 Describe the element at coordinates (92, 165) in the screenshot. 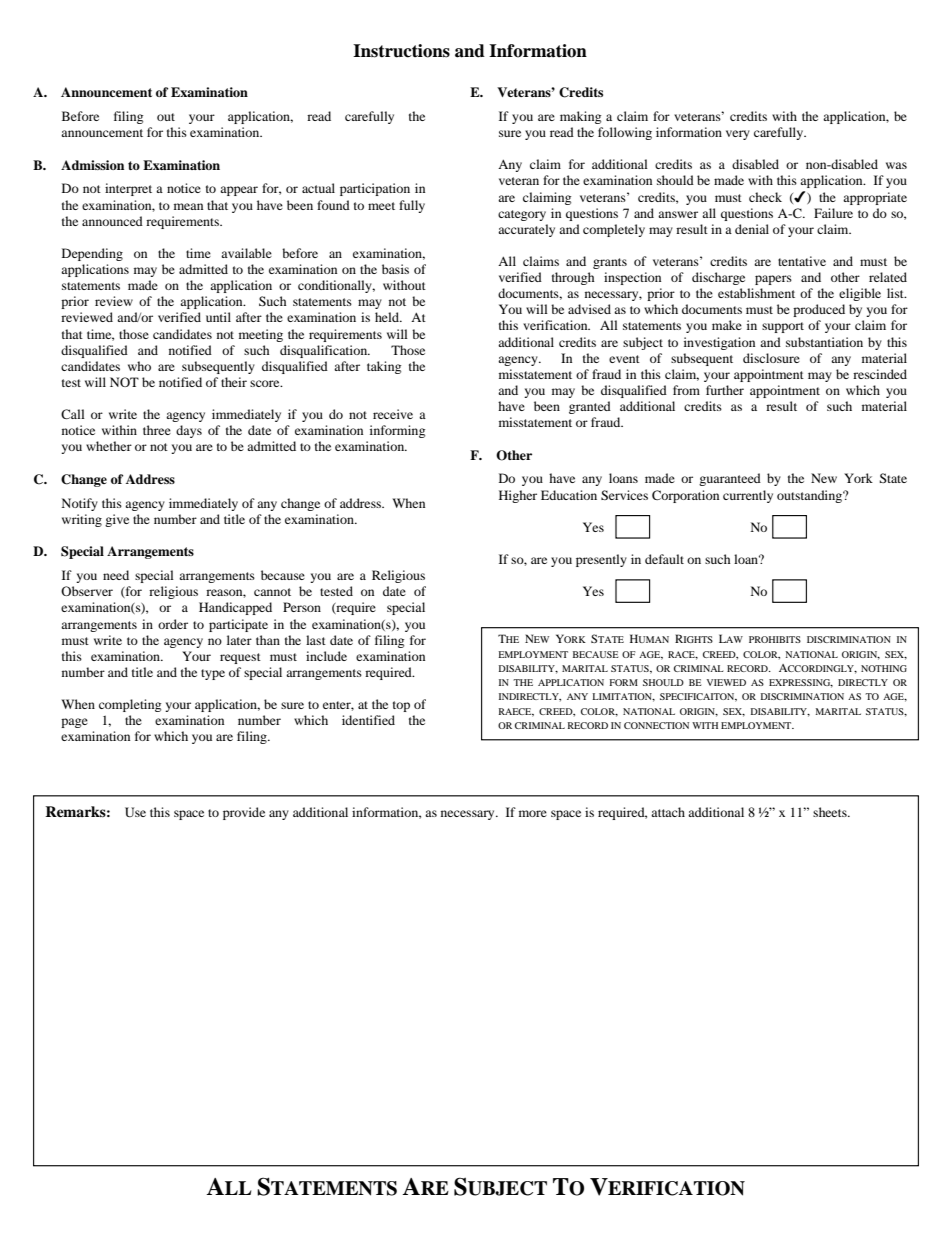

I see `Admission` at that location.
